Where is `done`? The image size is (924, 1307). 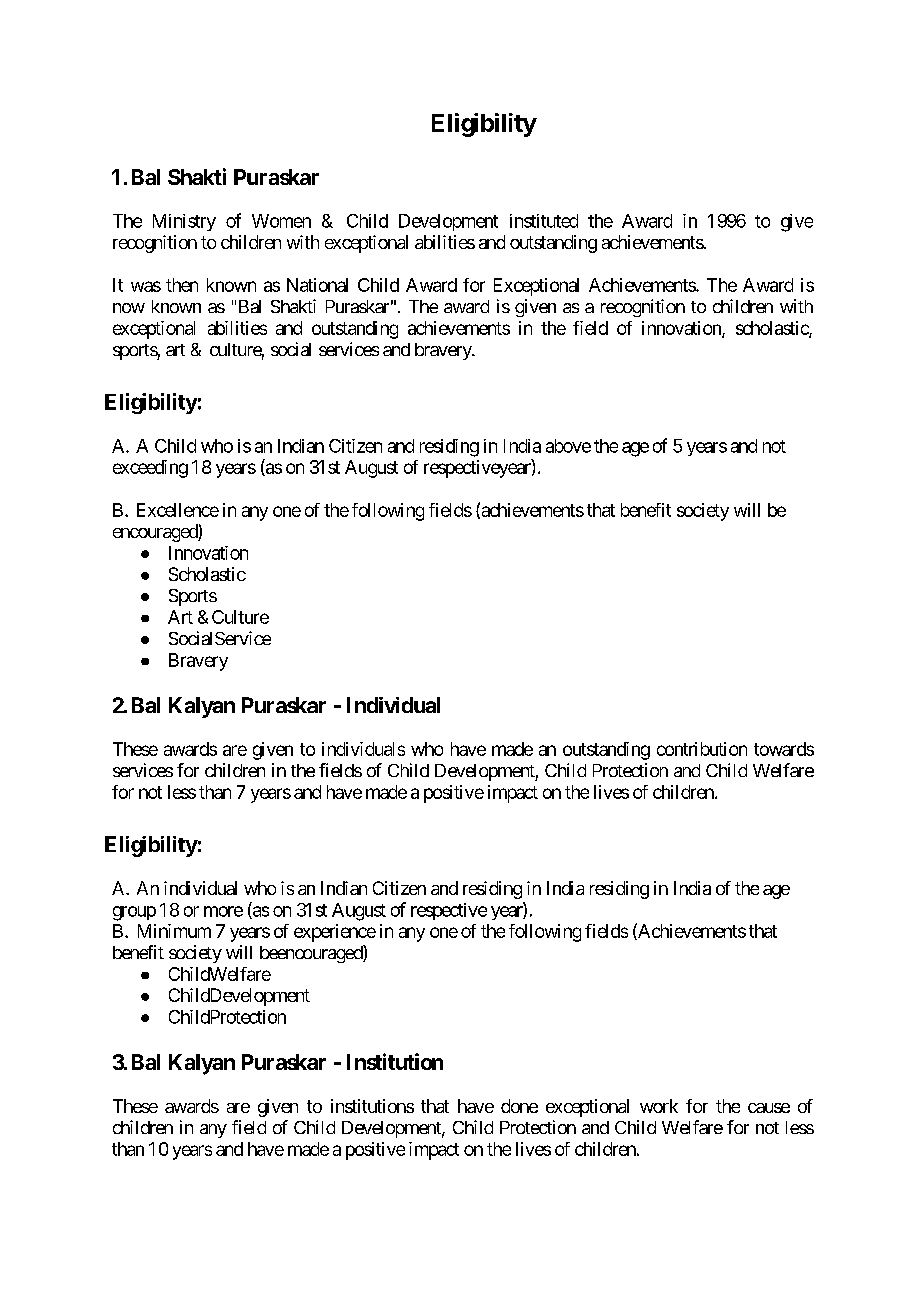 done is located at coordinates (519, 1106).
